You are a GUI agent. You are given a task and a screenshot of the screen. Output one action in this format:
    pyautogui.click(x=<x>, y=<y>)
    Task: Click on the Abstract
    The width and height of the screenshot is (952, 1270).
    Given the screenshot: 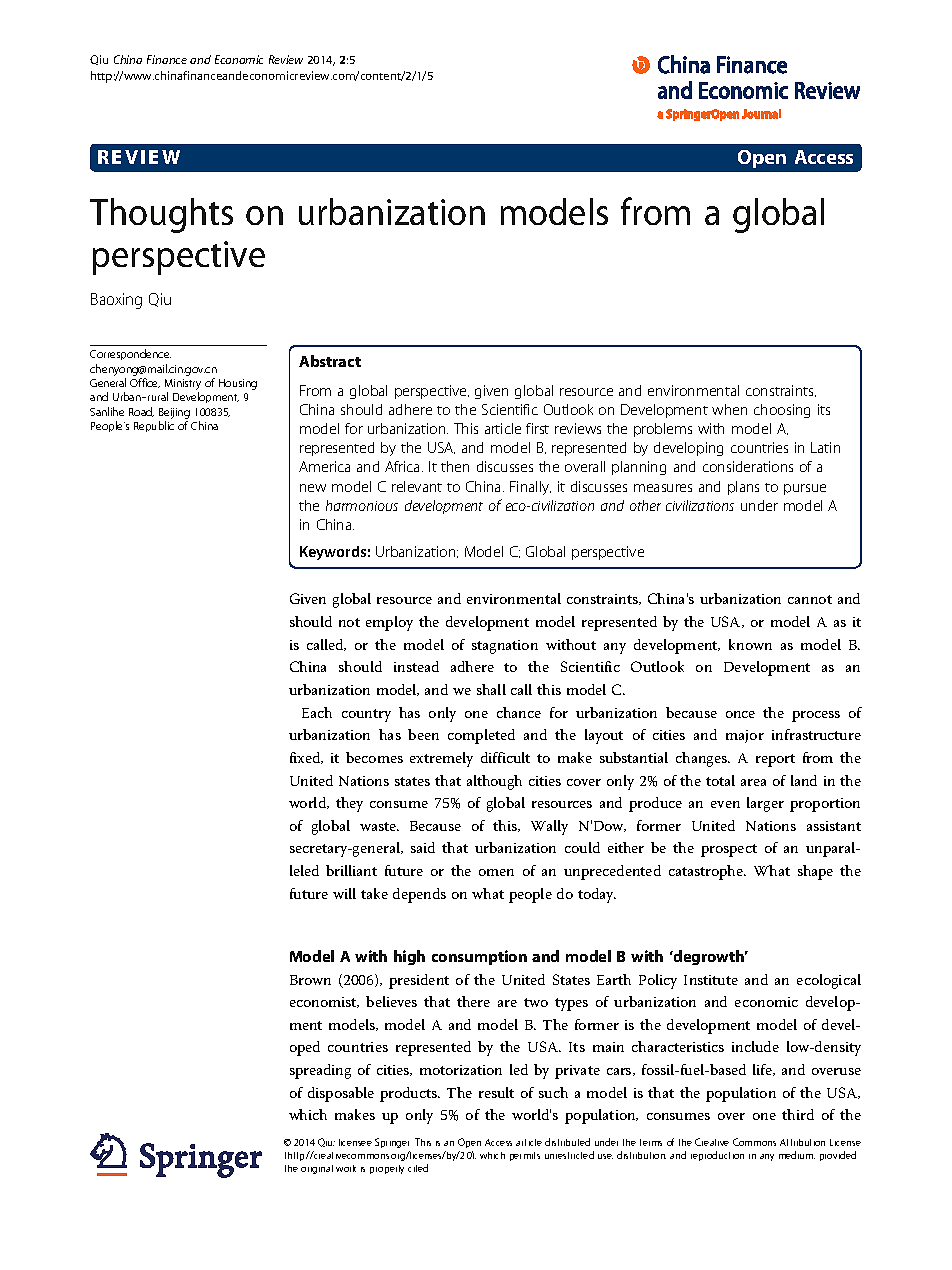 What is the action you would take?
    pyautogui.click(x=330, y=361)
